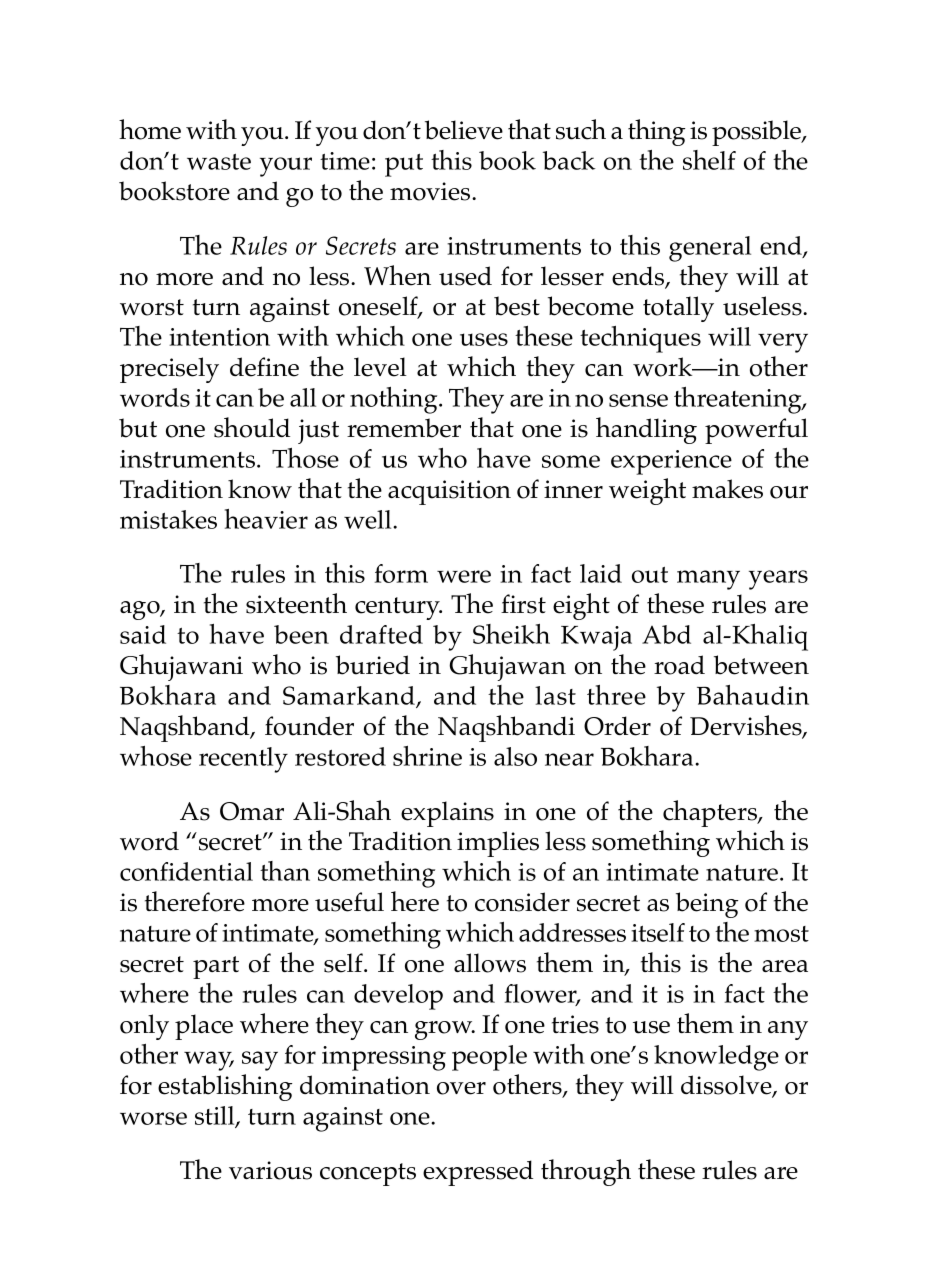 This screenshot has width=928, height=1288. I want to click on shelf, so click(709, 160).
